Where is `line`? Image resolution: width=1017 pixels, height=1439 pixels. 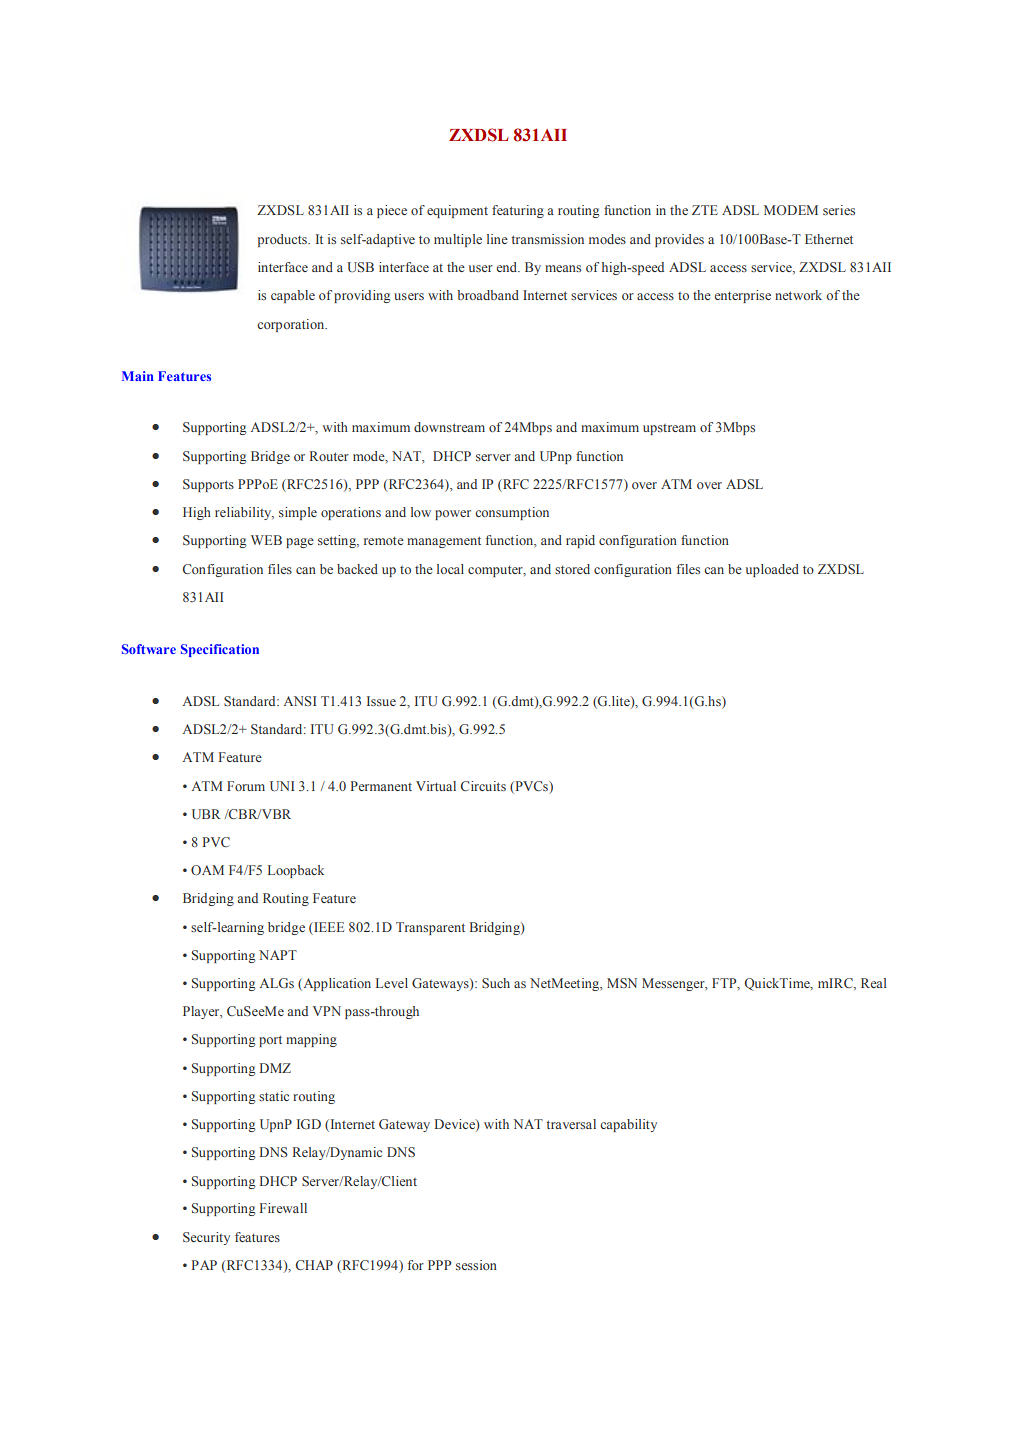
line is located at coordinates (497, 239).
